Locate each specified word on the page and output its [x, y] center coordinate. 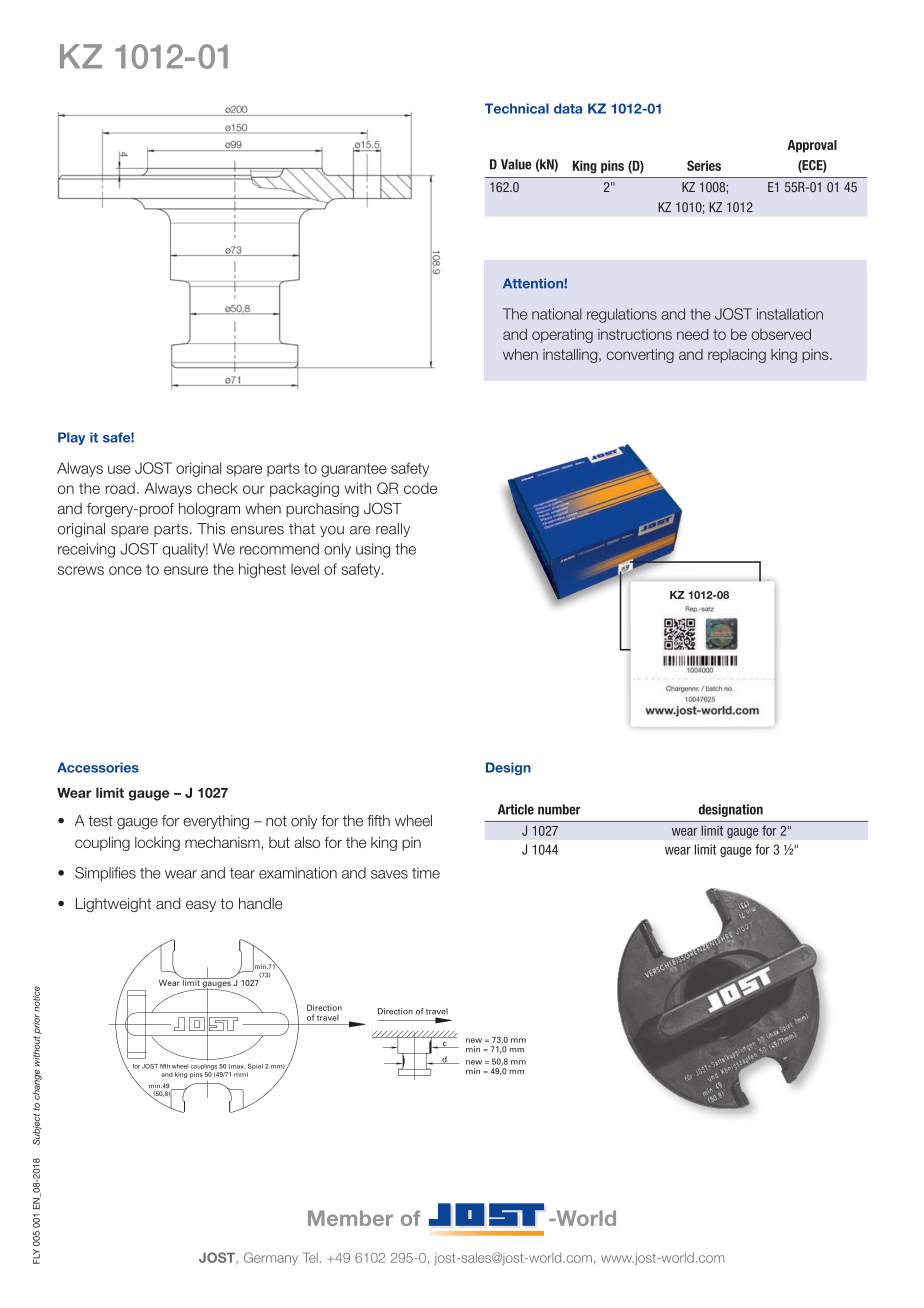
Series [704, 165]
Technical [517, 108]
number [559, 809]
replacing [737, 356]
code [420, 488]
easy [201, 906]
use [119, 469]
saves [389, 874]
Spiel [255, 1066]
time [426, 873]
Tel [310, 1257]
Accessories [98, 767]
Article [516, 809]
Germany [271, 1258]
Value [516, 164]
